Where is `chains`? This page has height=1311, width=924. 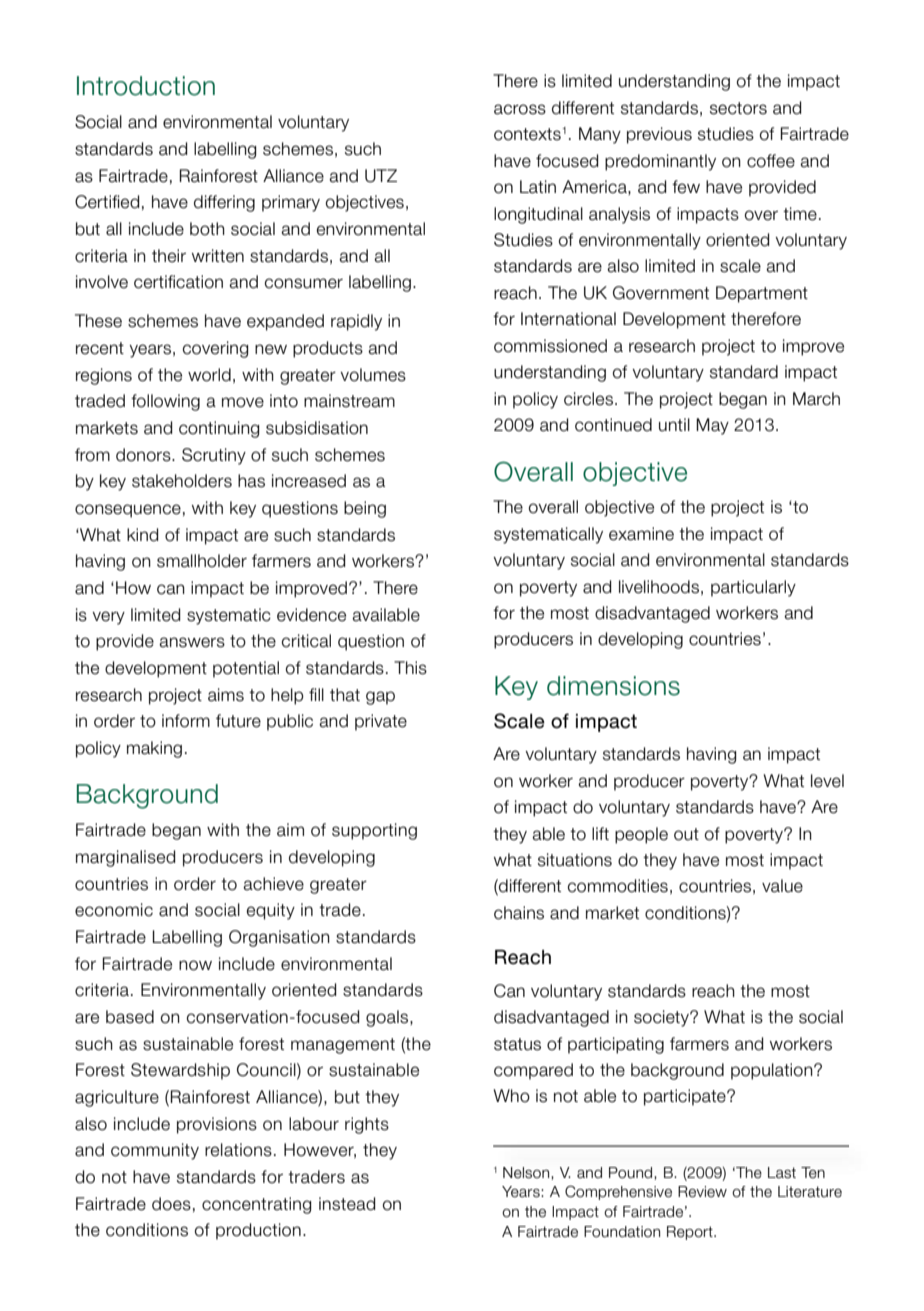 chains is located at coordinates (519, 913).
